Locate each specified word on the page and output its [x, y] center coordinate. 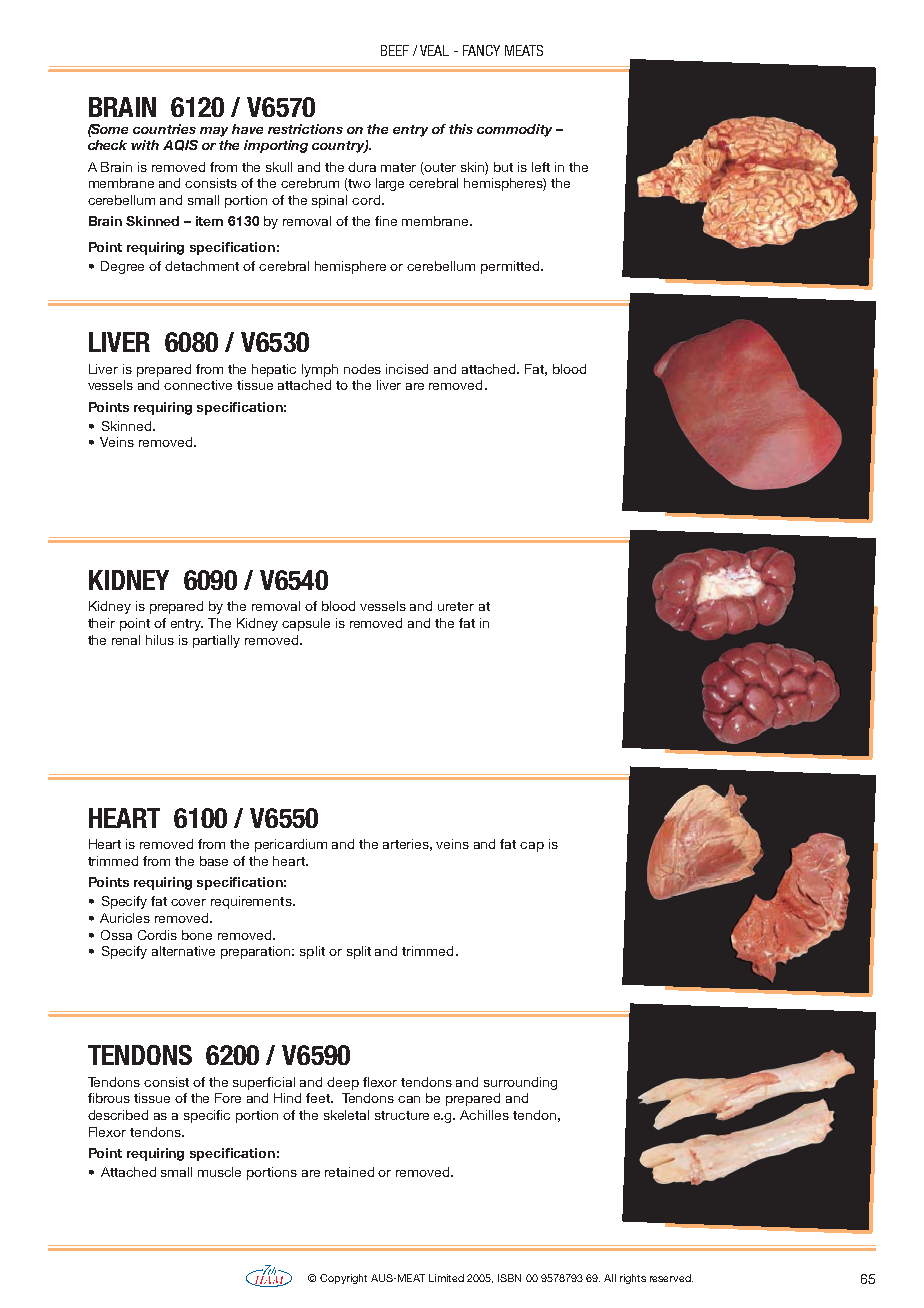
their [101, 623]
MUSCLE [219, 1172]
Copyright [343, 1279]
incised [407, 369]
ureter [456, 606]
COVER [188, 902]
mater [398, 167]
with [145, 145]
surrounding [520, 1083]
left [541, 167]
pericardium [291, 845]
